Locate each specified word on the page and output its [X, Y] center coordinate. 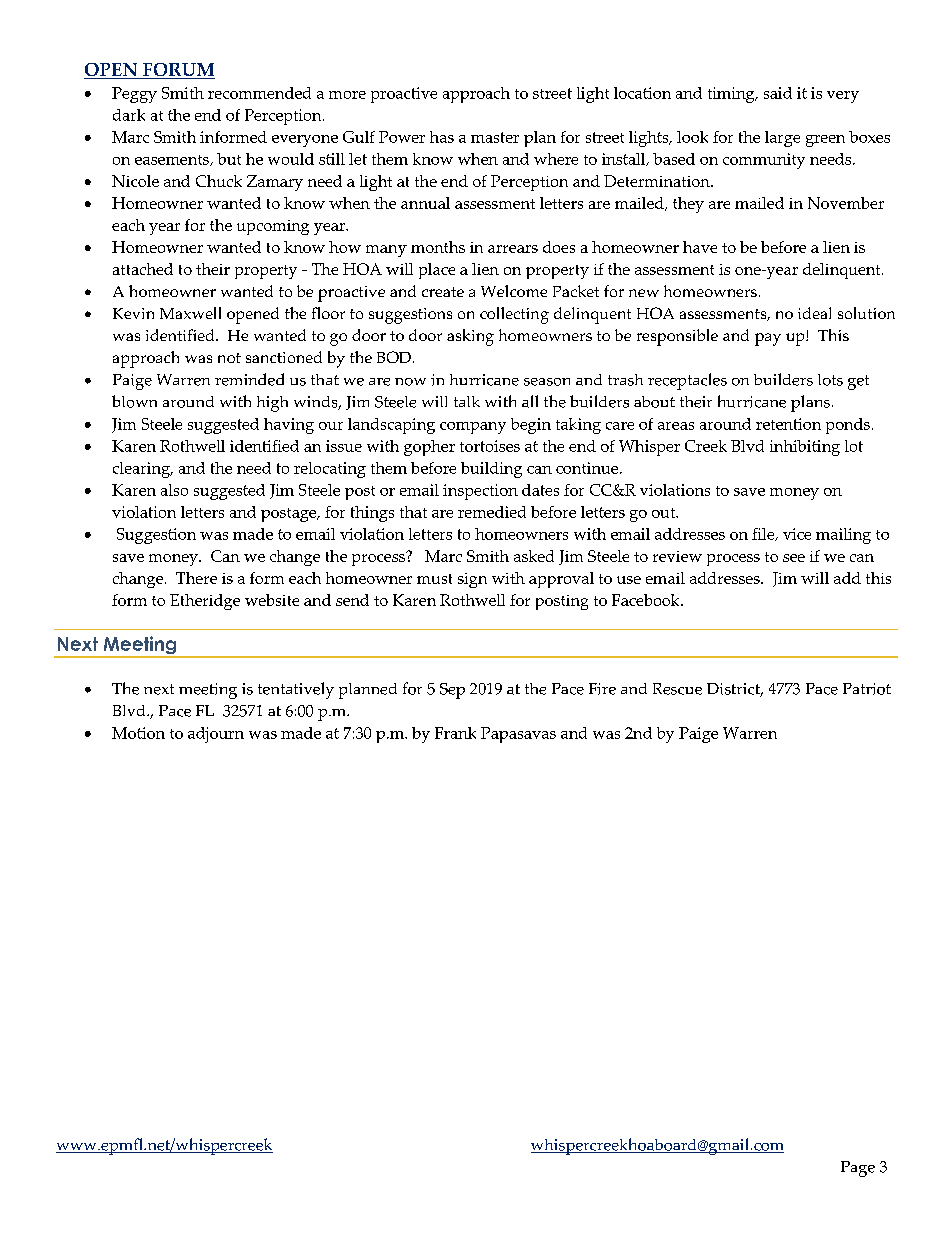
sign [472, 580]
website [272, 600]
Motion [138, 733]
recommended [259, 93]
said [778, 93]
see [794, 558]
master [495, 137]
